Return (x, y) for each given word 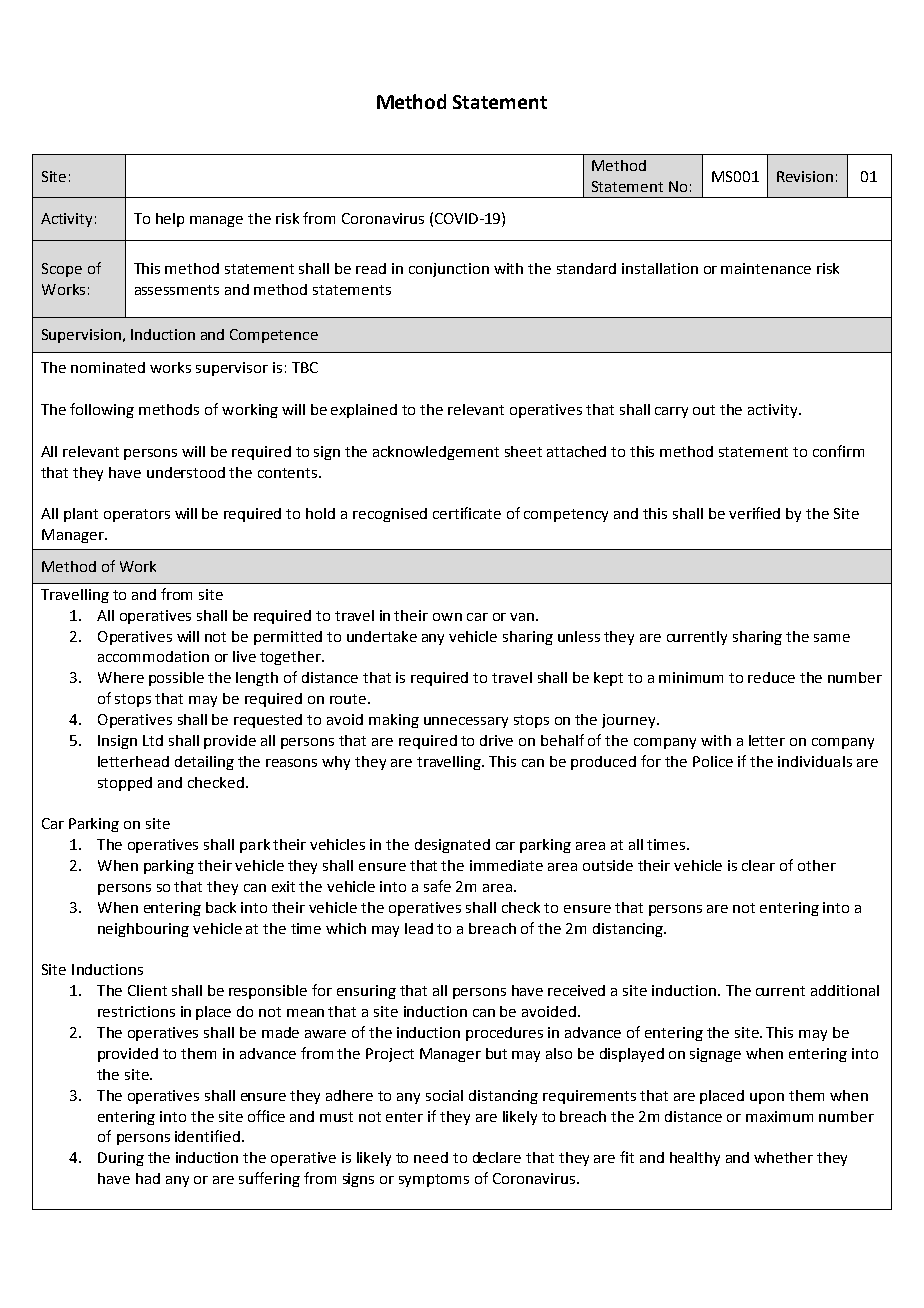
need (431, 1157)
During (121, 1159)
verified (754, 513)
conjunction (449, 270)
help (170, 220)
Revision (805, 176)
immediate (506, 865)
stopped (125, 784)
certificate (467, 513)
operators (137, 515)
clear (758, 865)
